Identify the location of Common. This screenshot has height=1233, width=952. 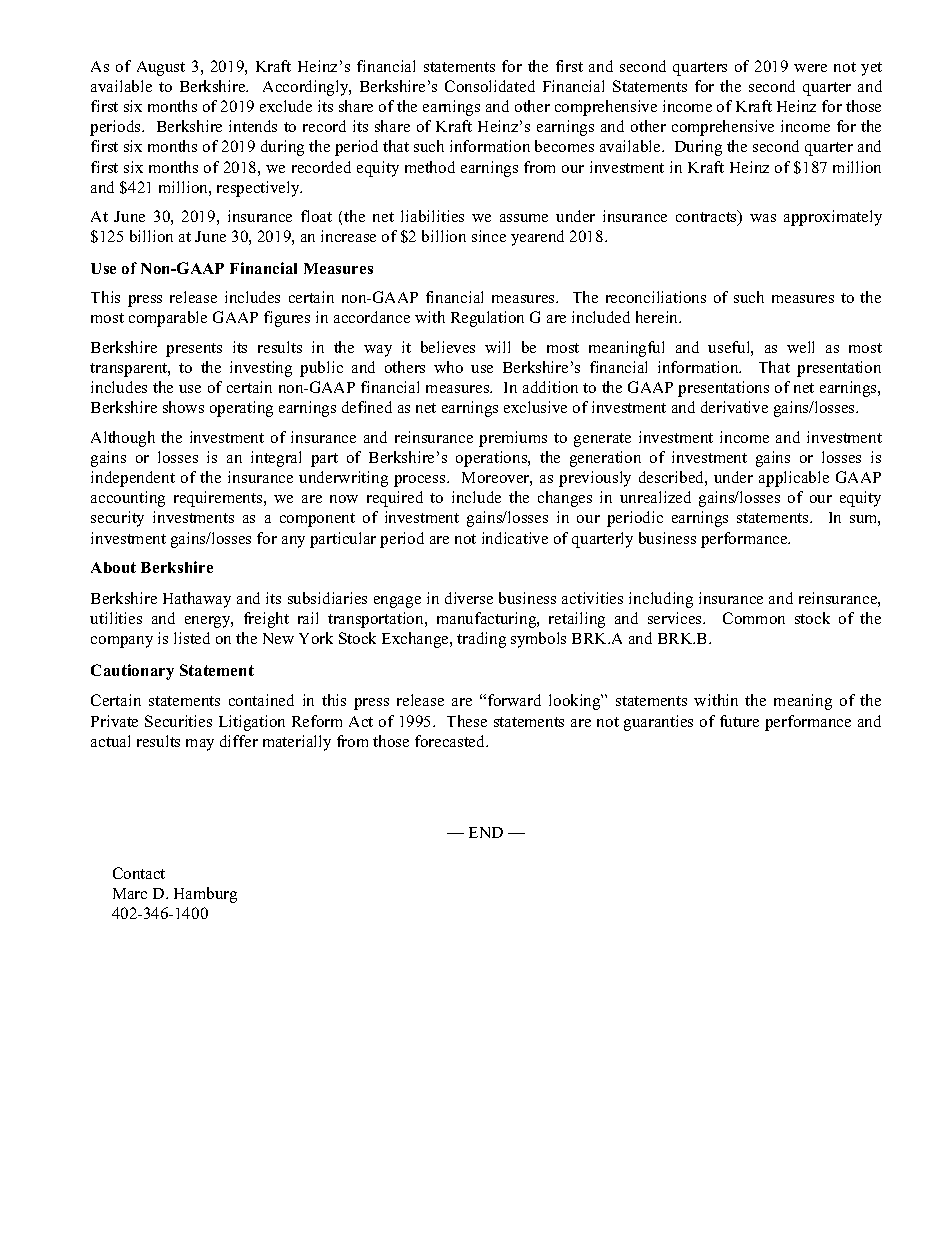
(754, 618).
